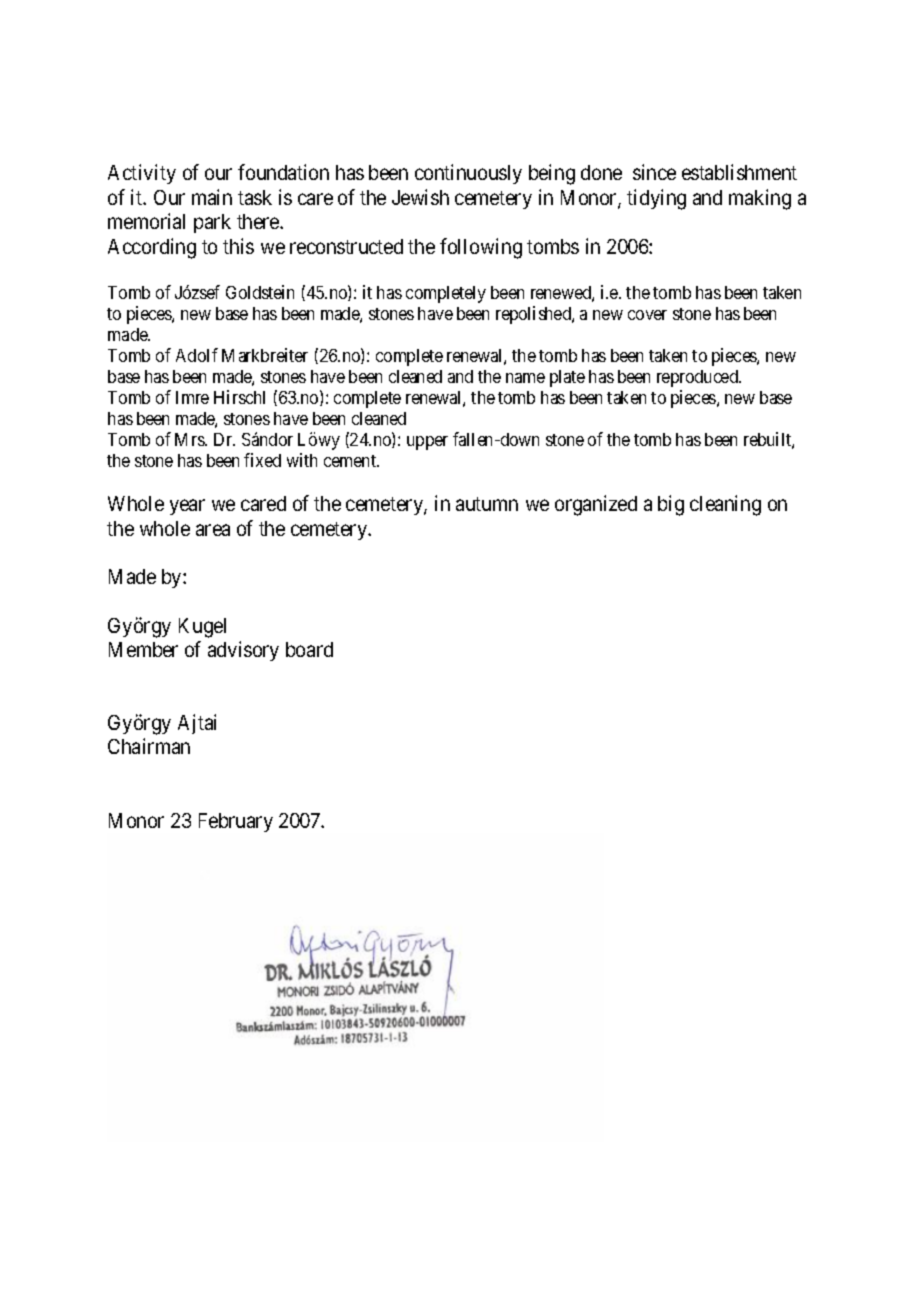  Describe the element at coordinates (698, 378) in the screenshot. I see `reproduced` at that location.
